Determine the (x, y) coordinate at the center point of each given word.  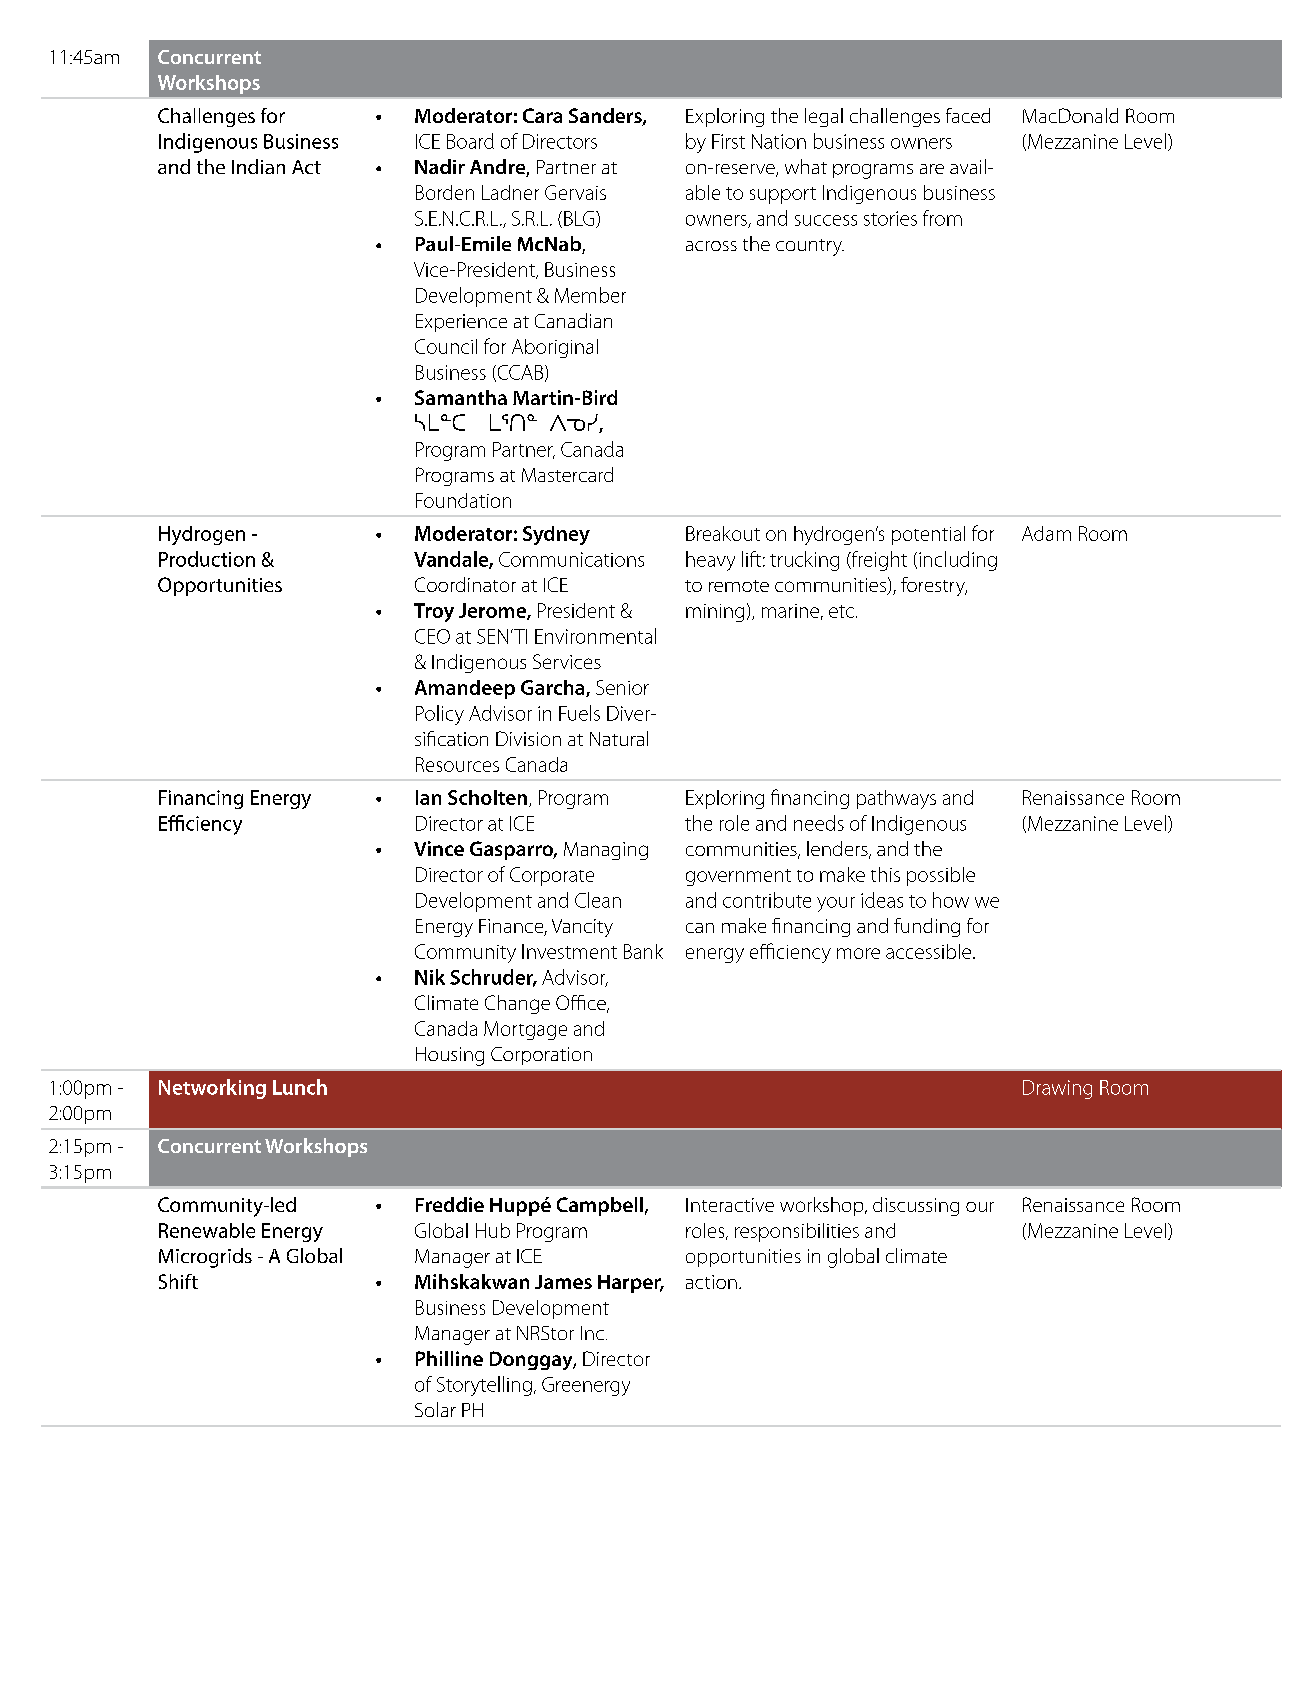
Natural (619, 738)
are (932, 169)
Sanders (606, 117)
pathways (896, 799)
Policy (440, 715)
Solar (435, 1409)
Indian (258, 166)
